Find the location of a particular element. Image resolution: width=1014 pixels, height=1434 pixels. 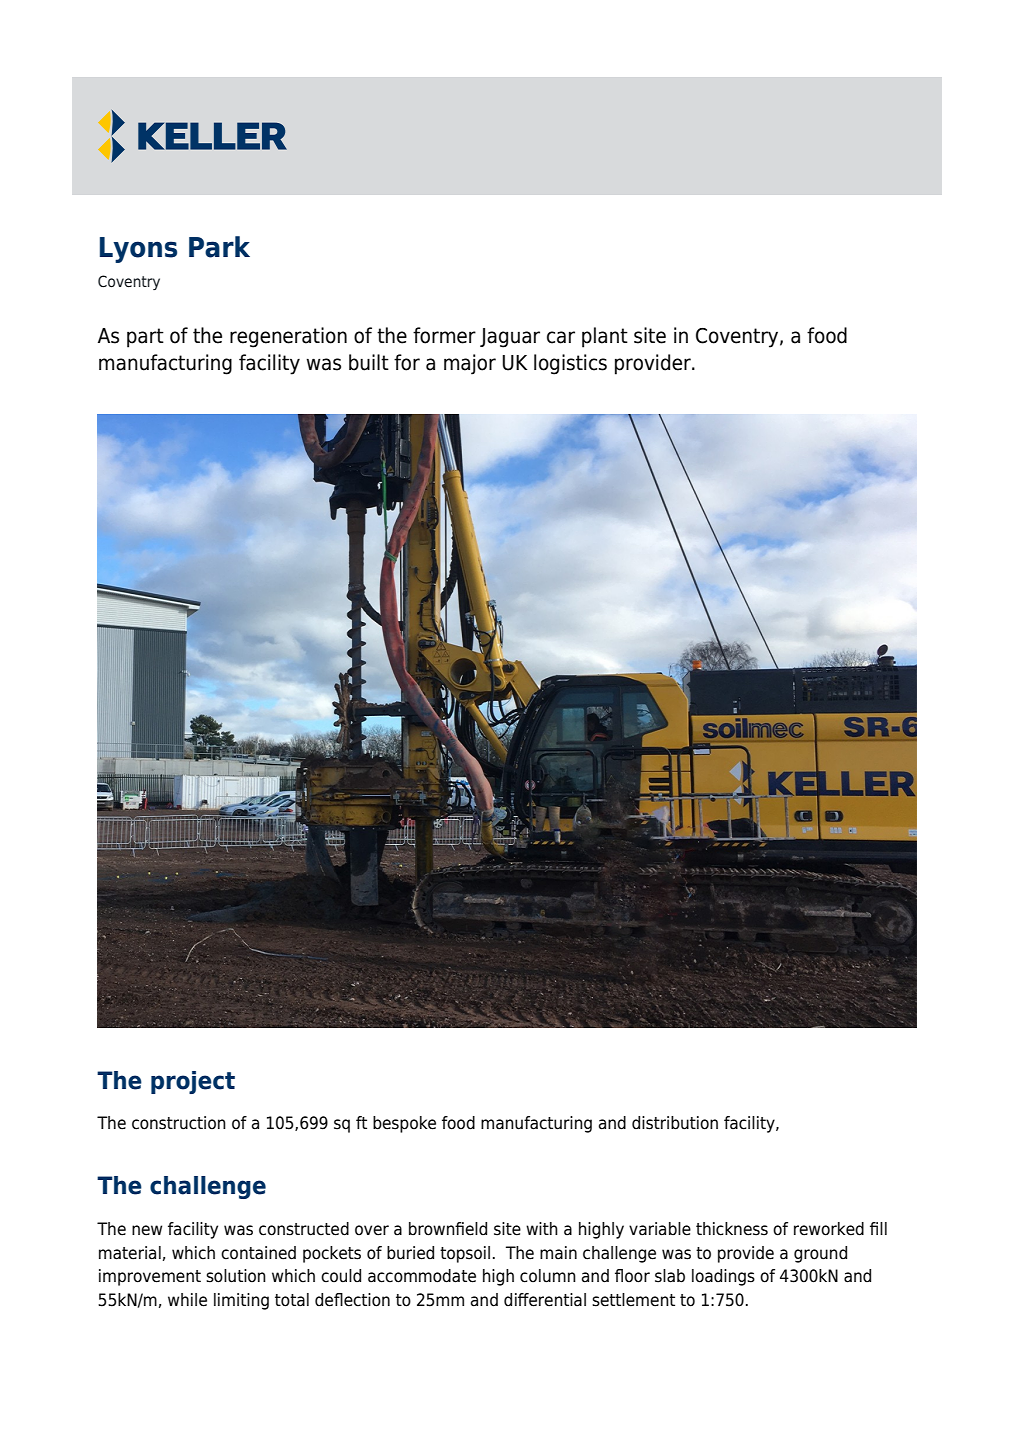

distribution is located at coordinates (675, 1123).
